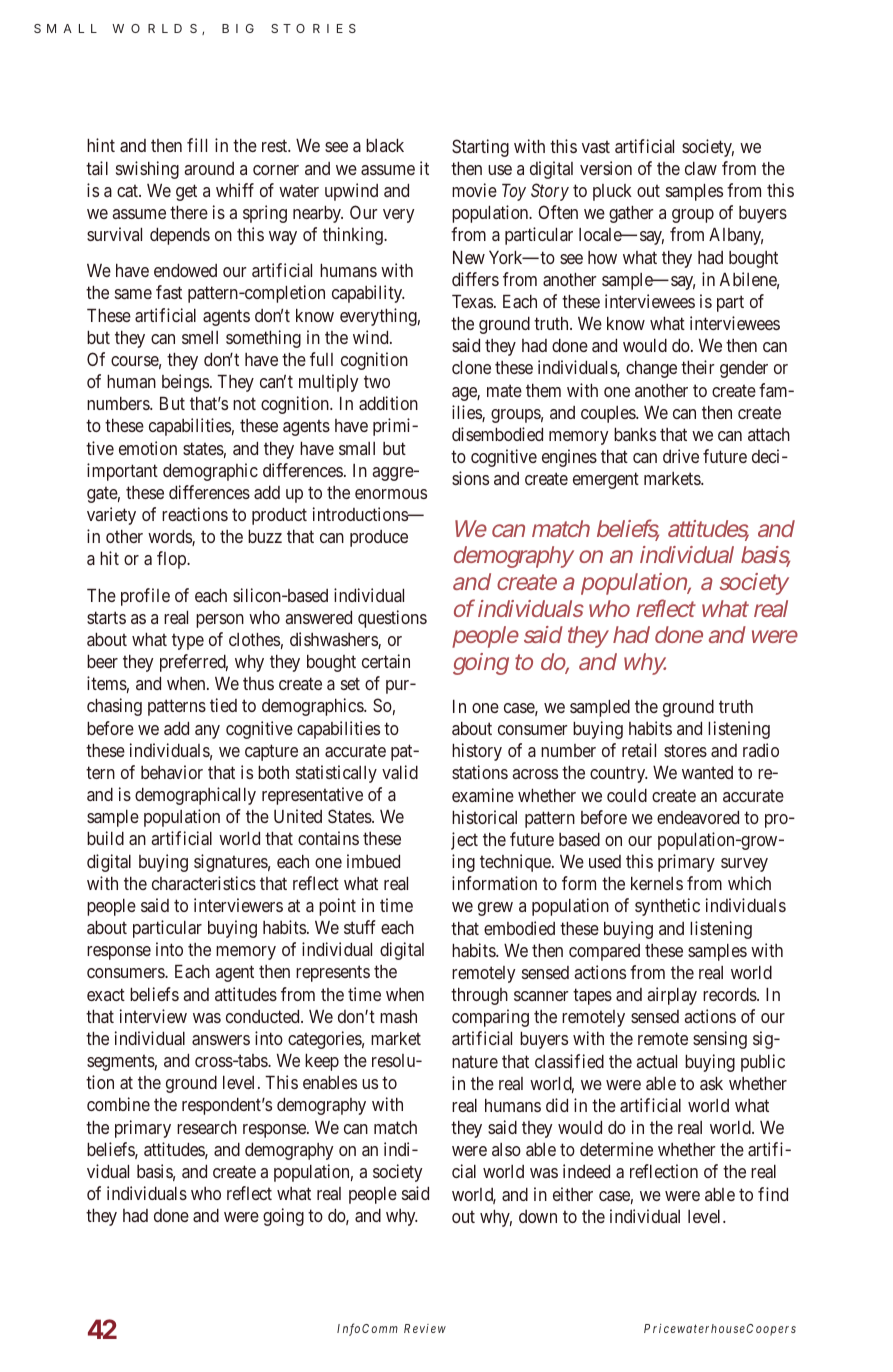  What do you see at coordinates (204, 883) in the screenshot?
I see `characteristics` at bounding box center [204, 883].
